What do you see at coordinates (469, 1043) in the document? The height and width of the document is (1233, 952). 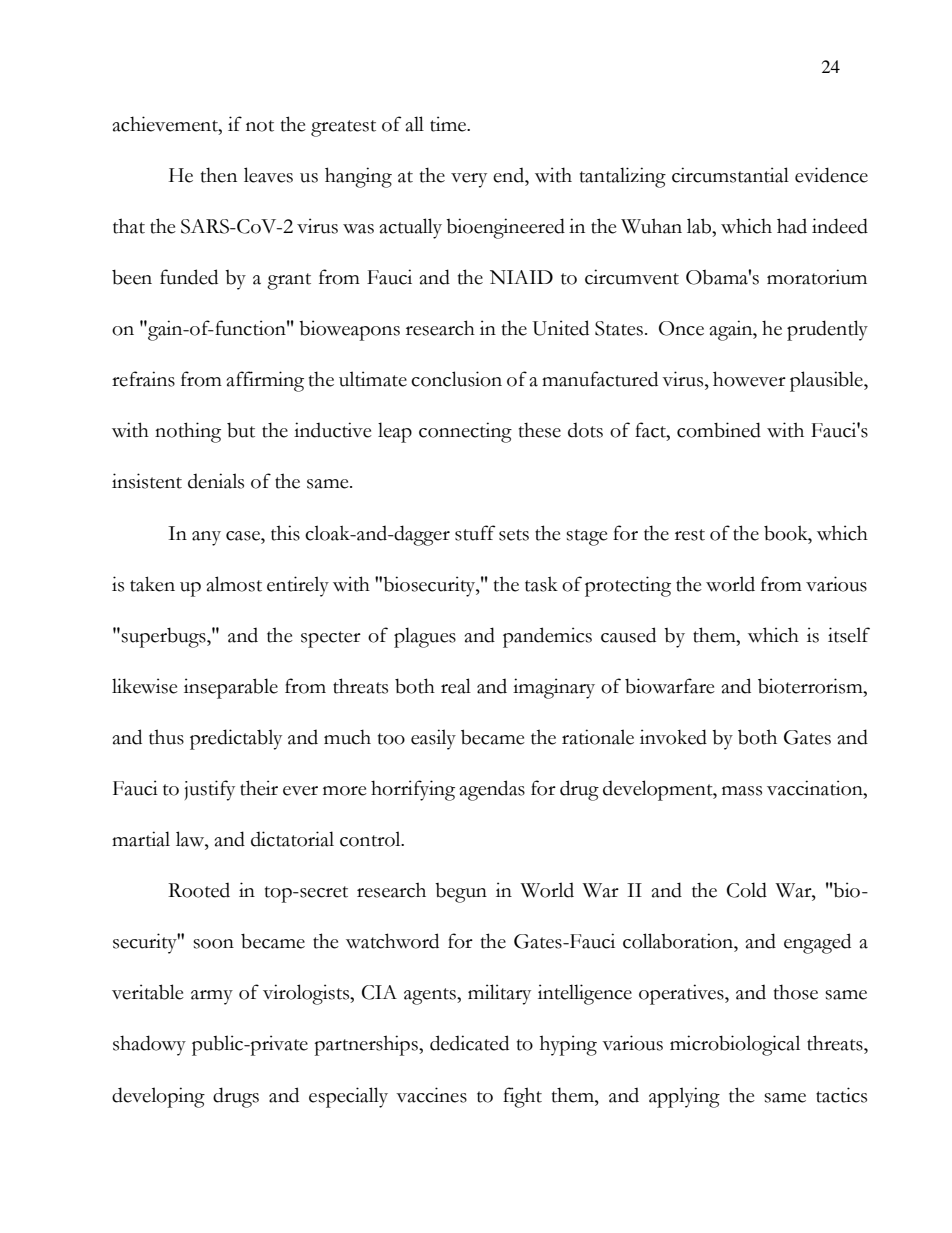 I see `dedicated` at bounding box center [469, 1043].
